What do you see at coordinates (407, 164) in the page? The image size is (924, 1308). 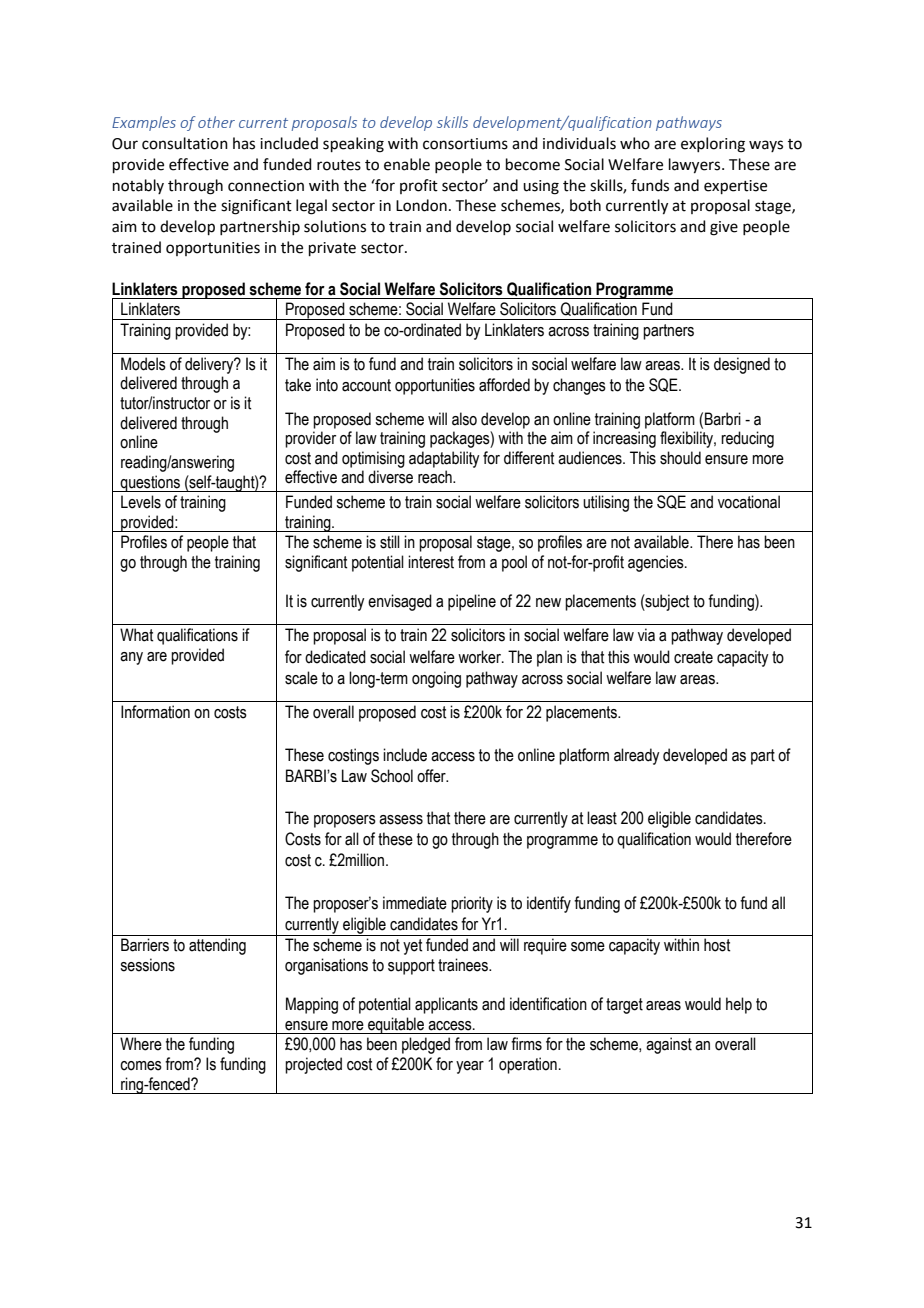 I see `enable` at bounding box center [407, 164].
